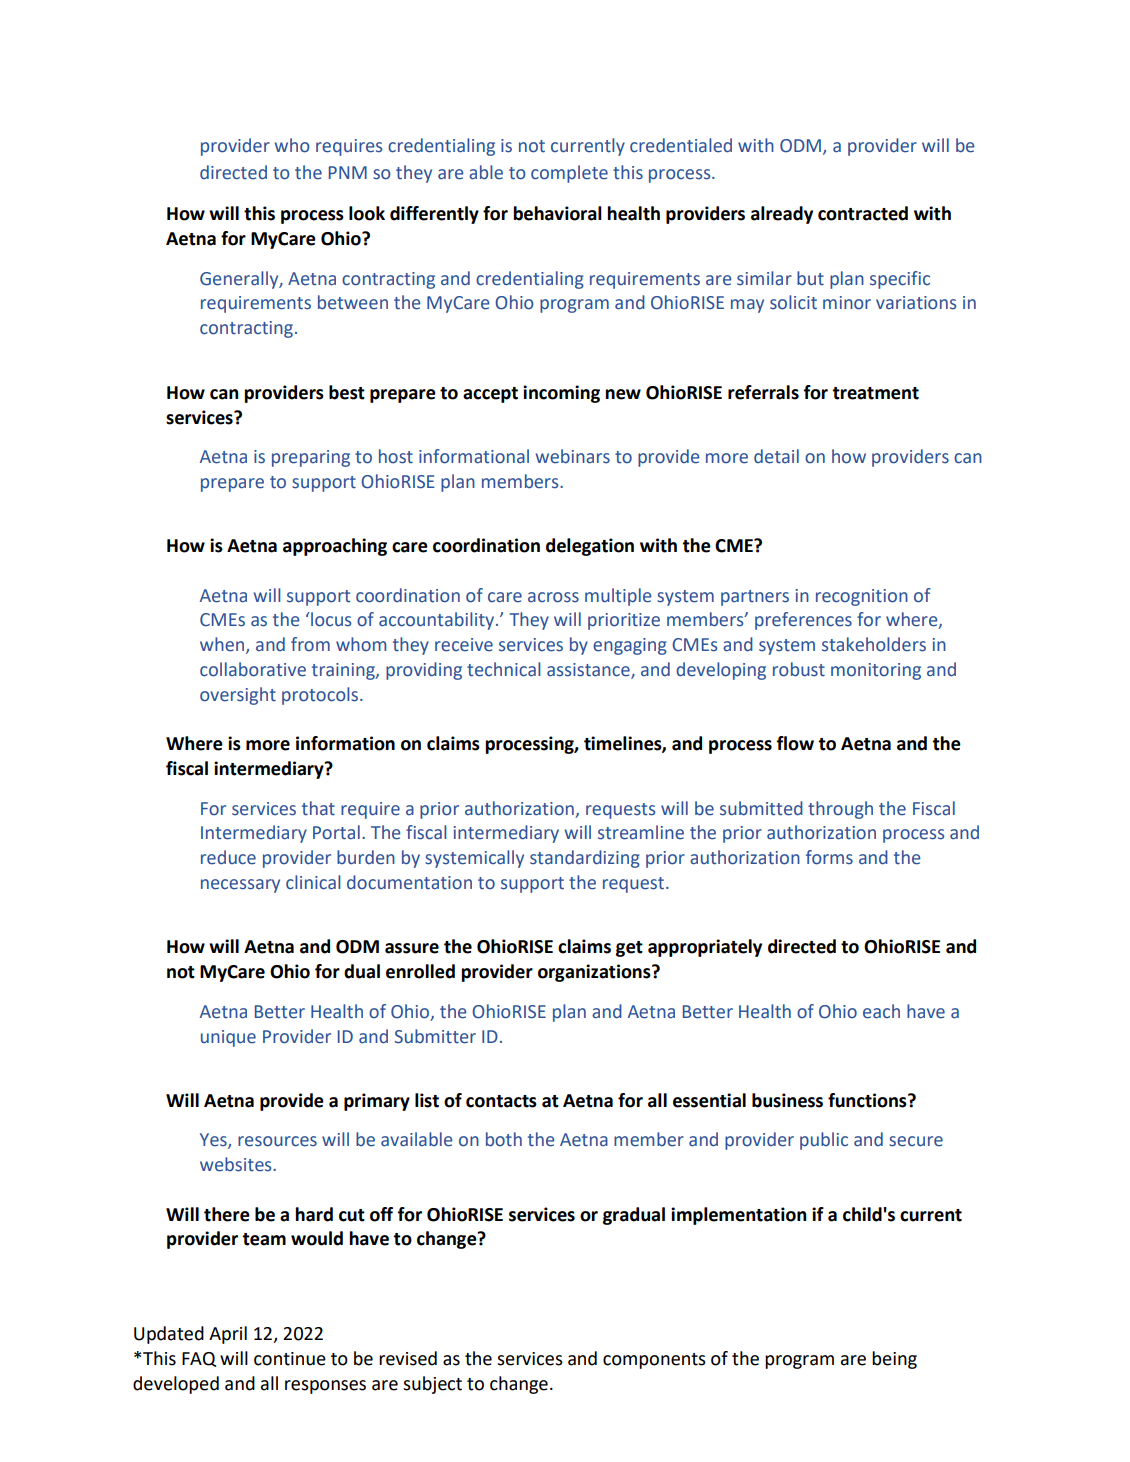 Image resolution: width=1130 pixels, height=1462 pixels. What do you see at coordinates (290, 1359) in the screenshot?
I see `continue` at bounding box center [290, 1359].
